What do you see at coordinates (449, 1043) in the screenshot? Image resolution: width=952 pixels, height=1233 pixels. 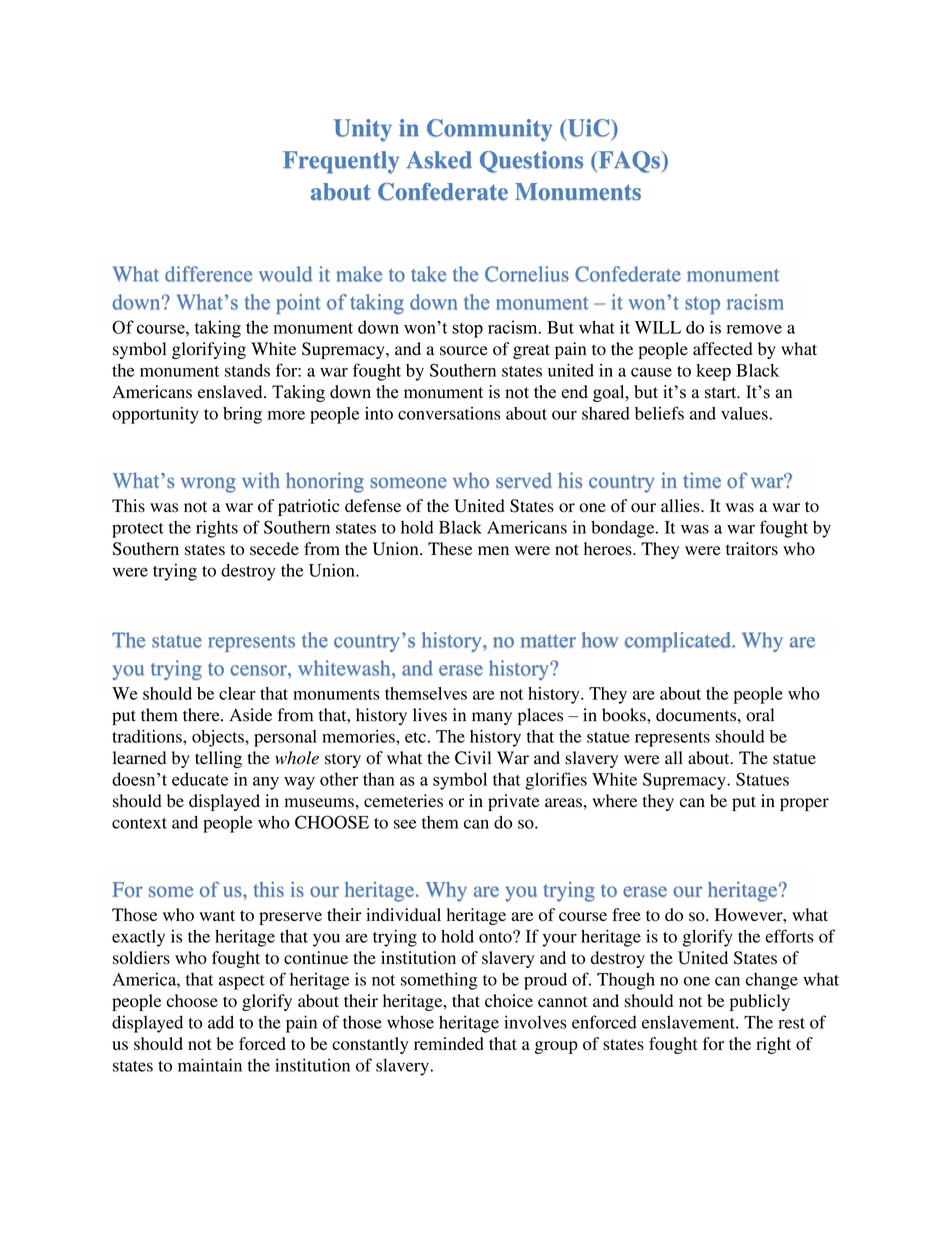 I see `reminded` at bounding box center [449, 1043].
